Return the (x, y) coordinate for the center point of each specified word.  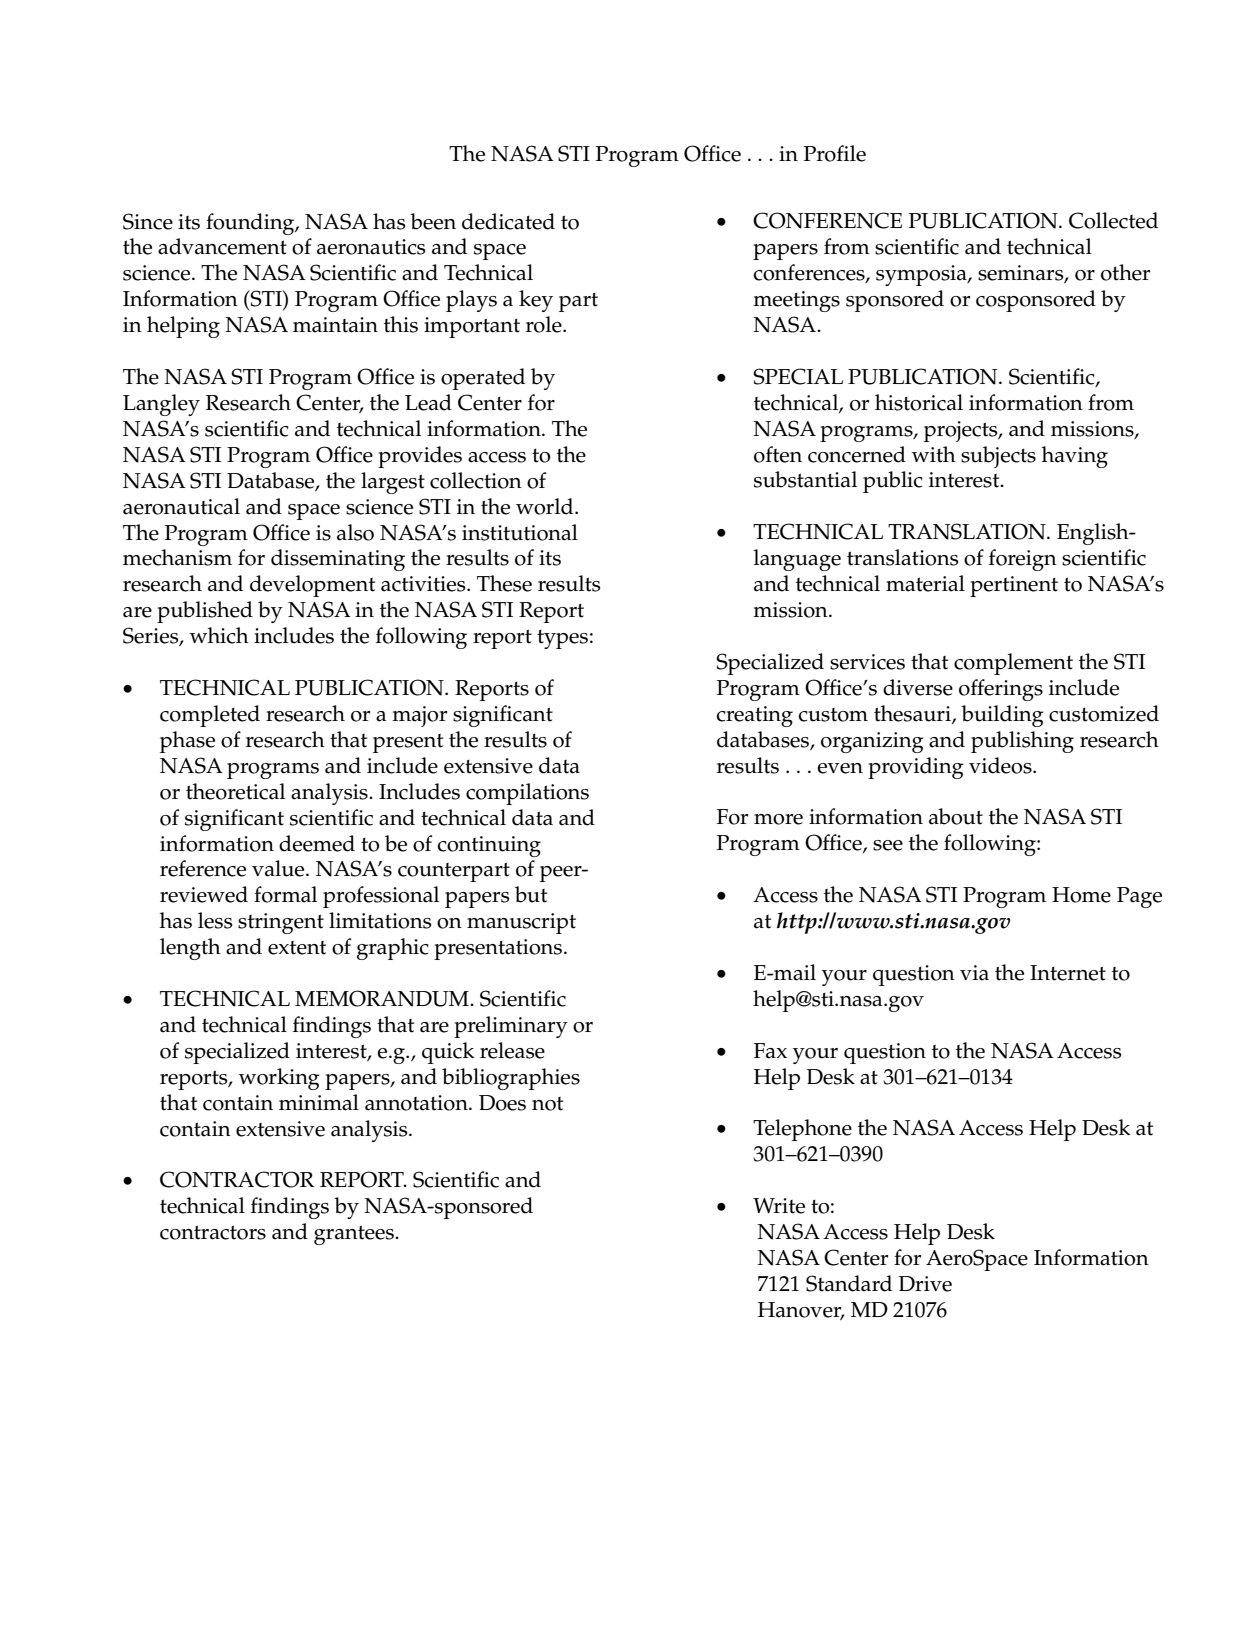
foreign (1023, 560)
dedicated (508, 221)
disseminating (338, 560)
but (531, 894)
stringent (281, 923)
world (546, 506)
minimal (319, 1102)
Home (1081, 895)
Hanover (801, 1311)
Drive (925, 1284)
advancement (222, 246)
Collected (1113, 220)
